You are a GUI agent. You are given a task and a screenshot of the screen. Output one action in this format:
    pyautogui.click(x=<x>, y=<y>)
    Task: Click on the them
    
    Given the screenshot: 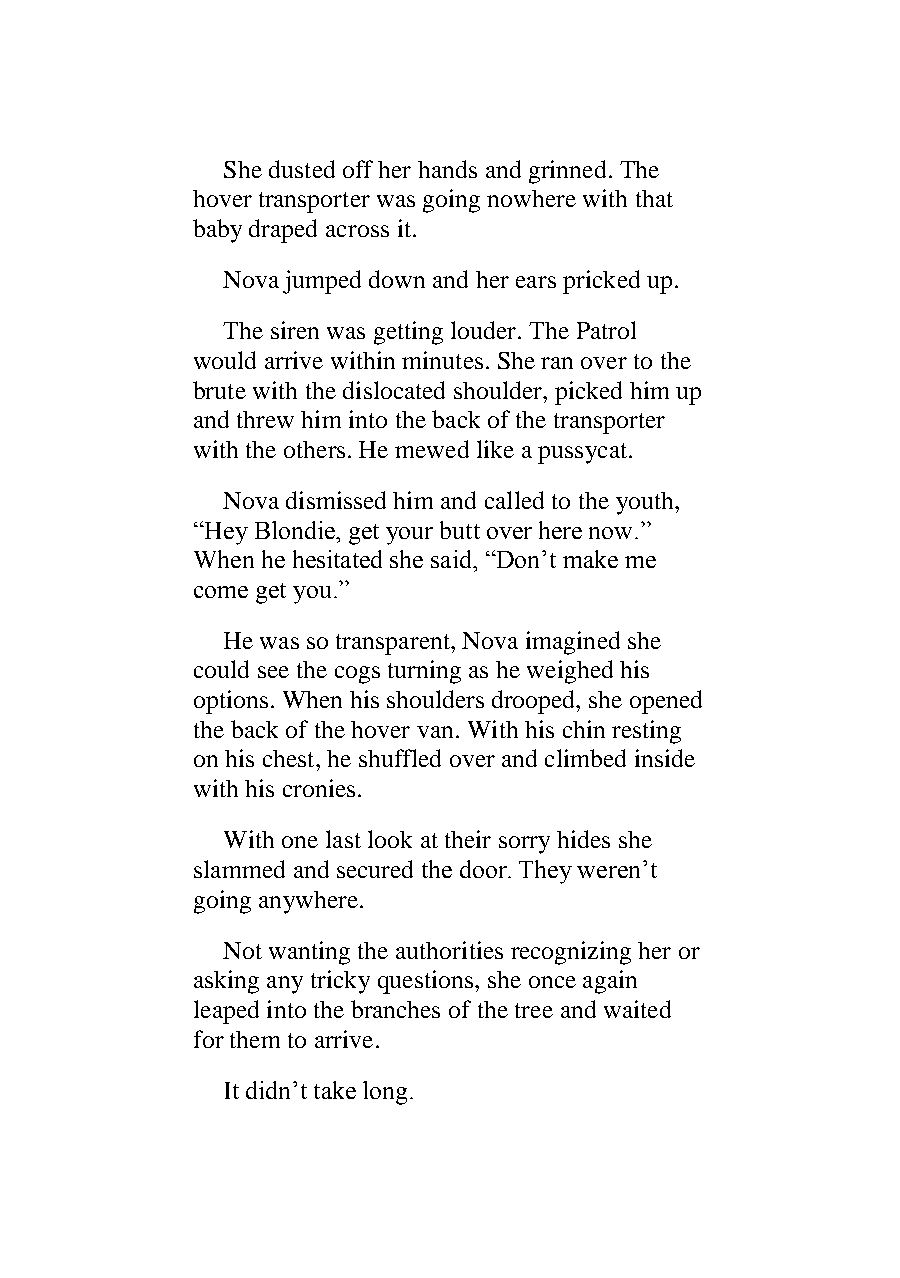 What is the action you would take?
    pyautogui.click(x=255, y=1039)
